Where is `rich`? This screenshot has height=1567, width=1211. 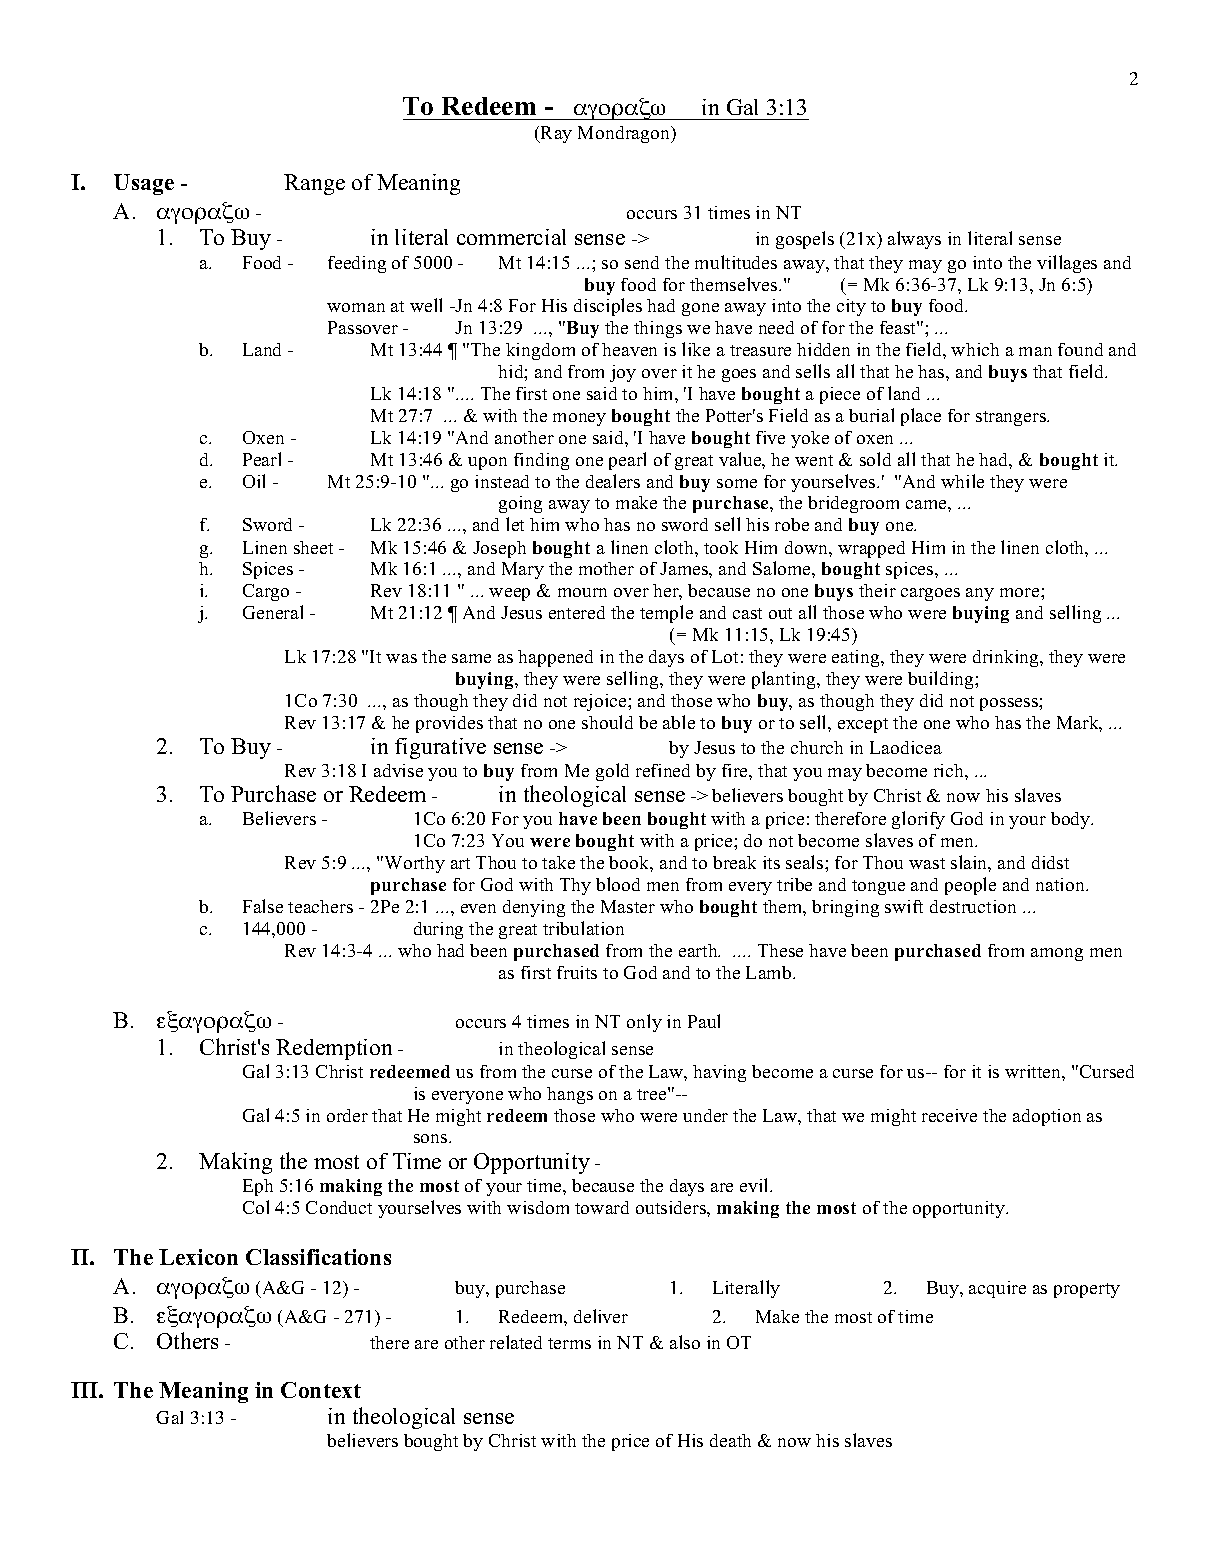
rich is located at coordinates (950, 770).
